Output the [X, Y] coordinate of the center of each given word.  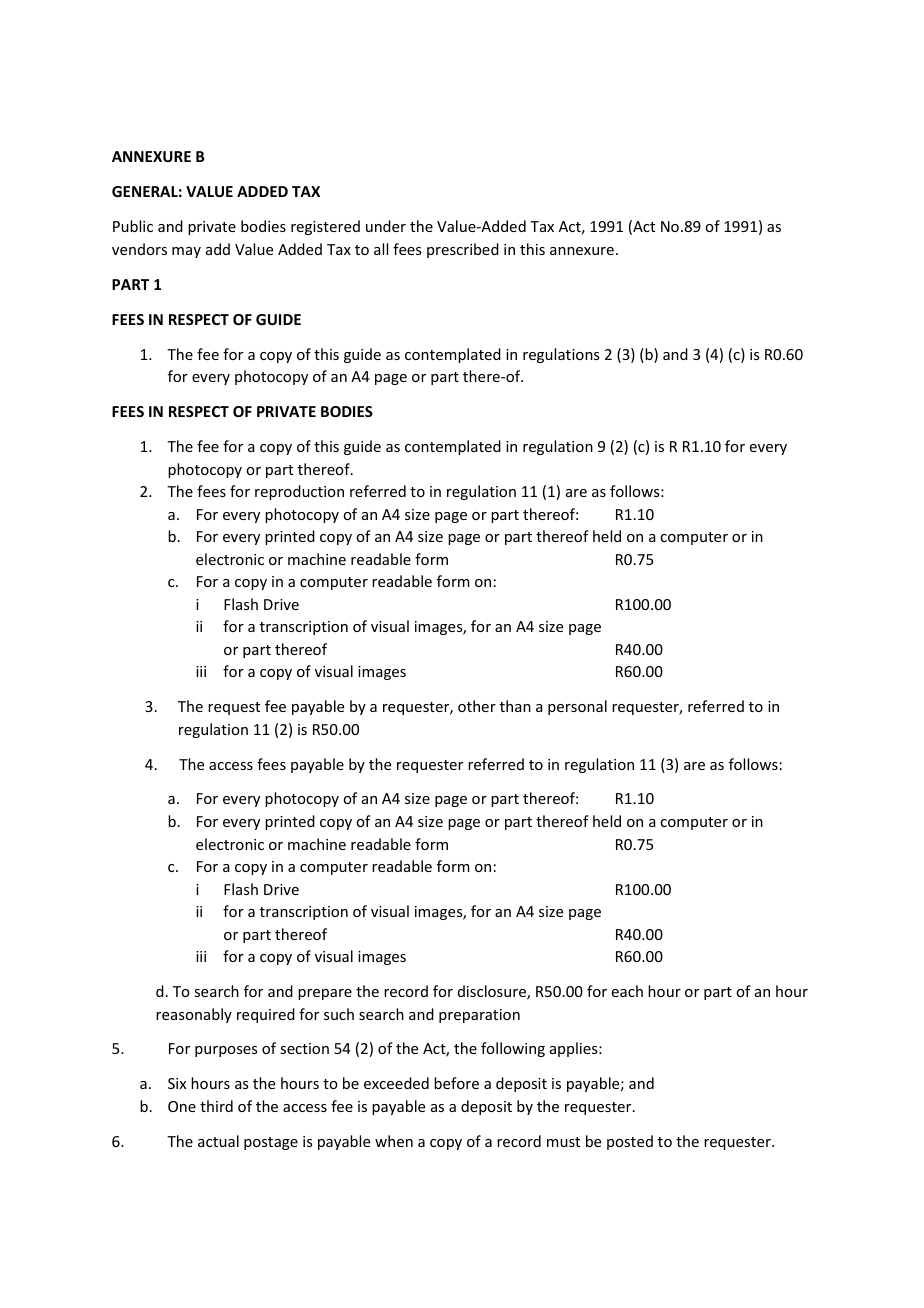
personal [577, 707]
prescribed [463, 250]
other [477, 706]
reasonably [194, 1015]
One [182, 1106]
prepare [325, 994]
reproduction [299, 492]
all [381, 249]
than [515, 706]
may [186, 252]
